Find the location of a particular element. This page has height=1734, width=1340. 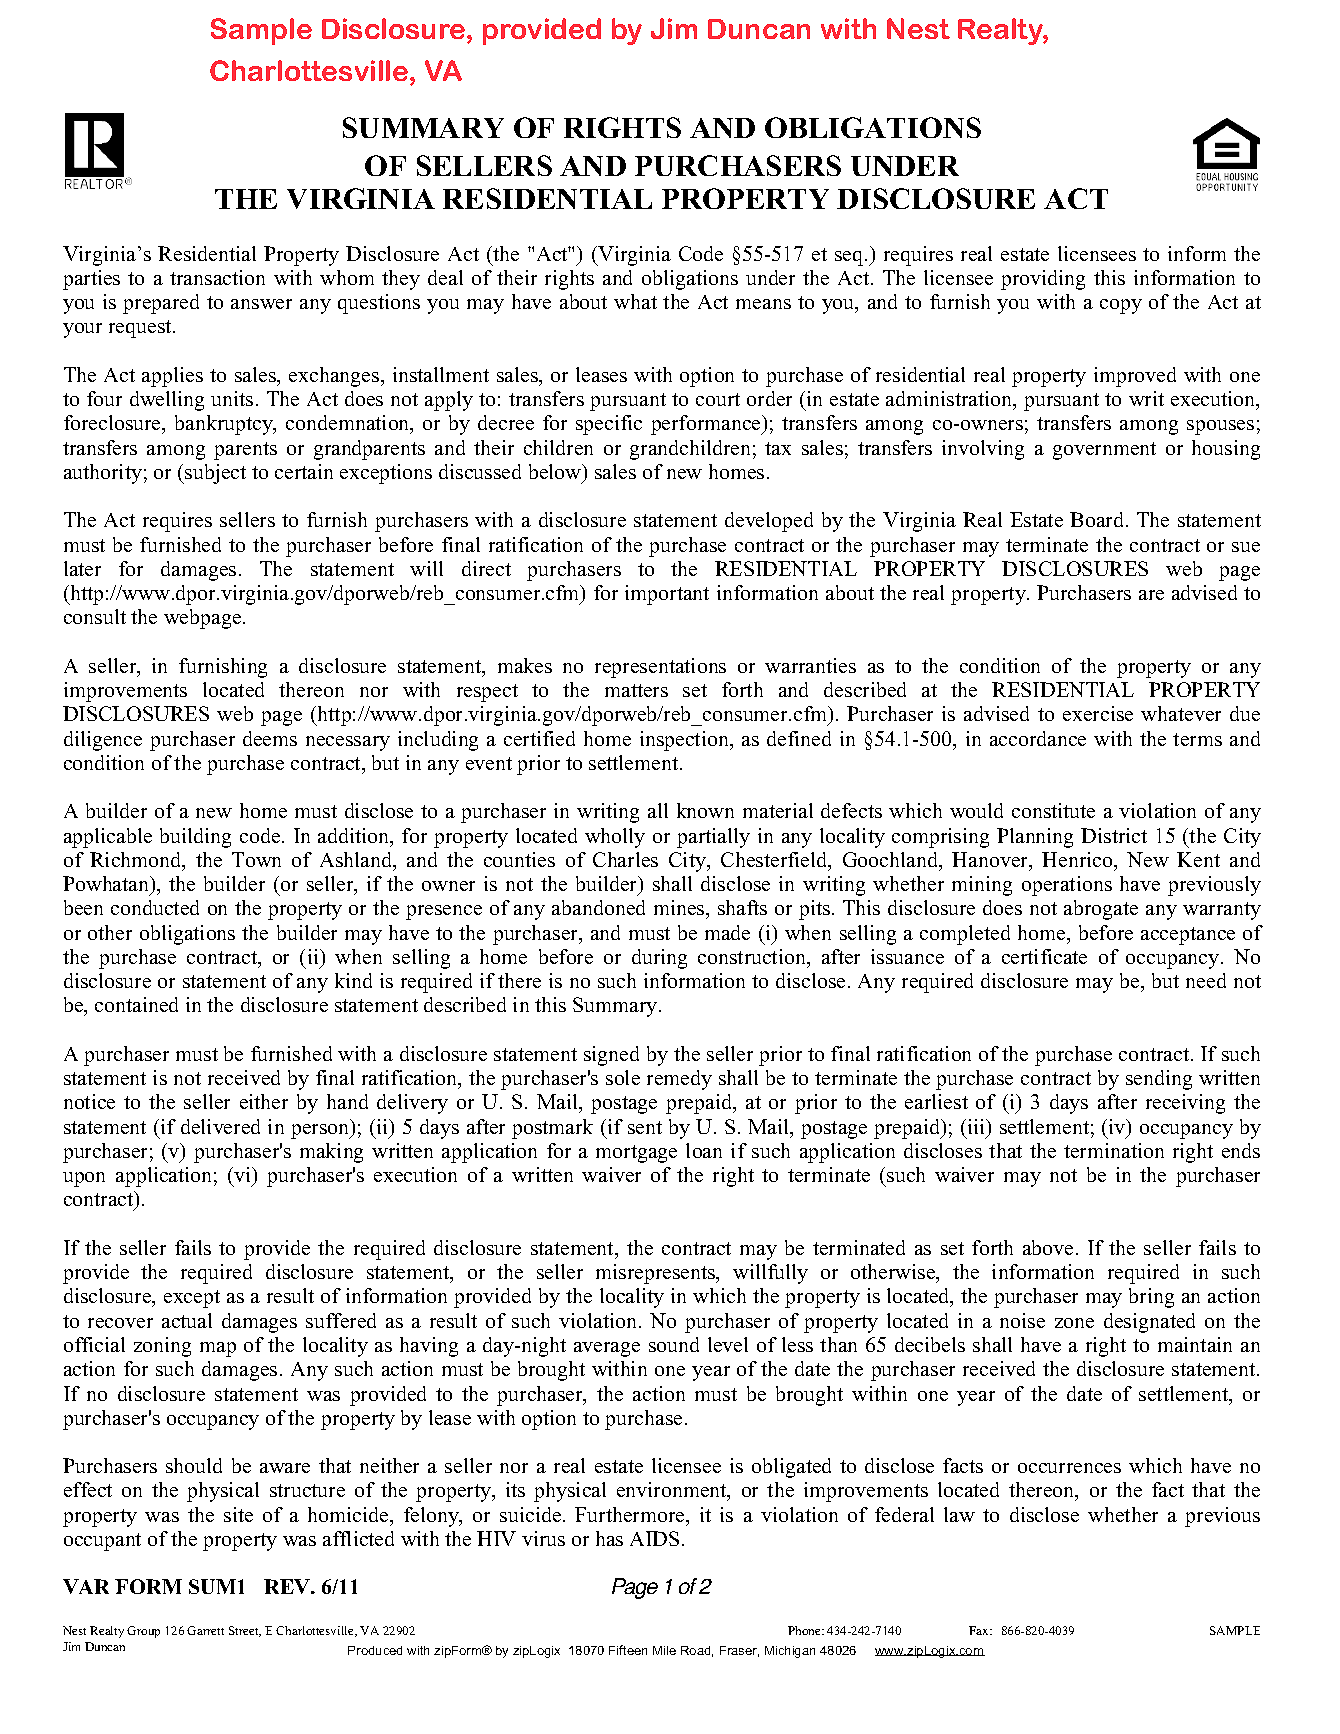

exercise is located at coordinates (1098, 713).
